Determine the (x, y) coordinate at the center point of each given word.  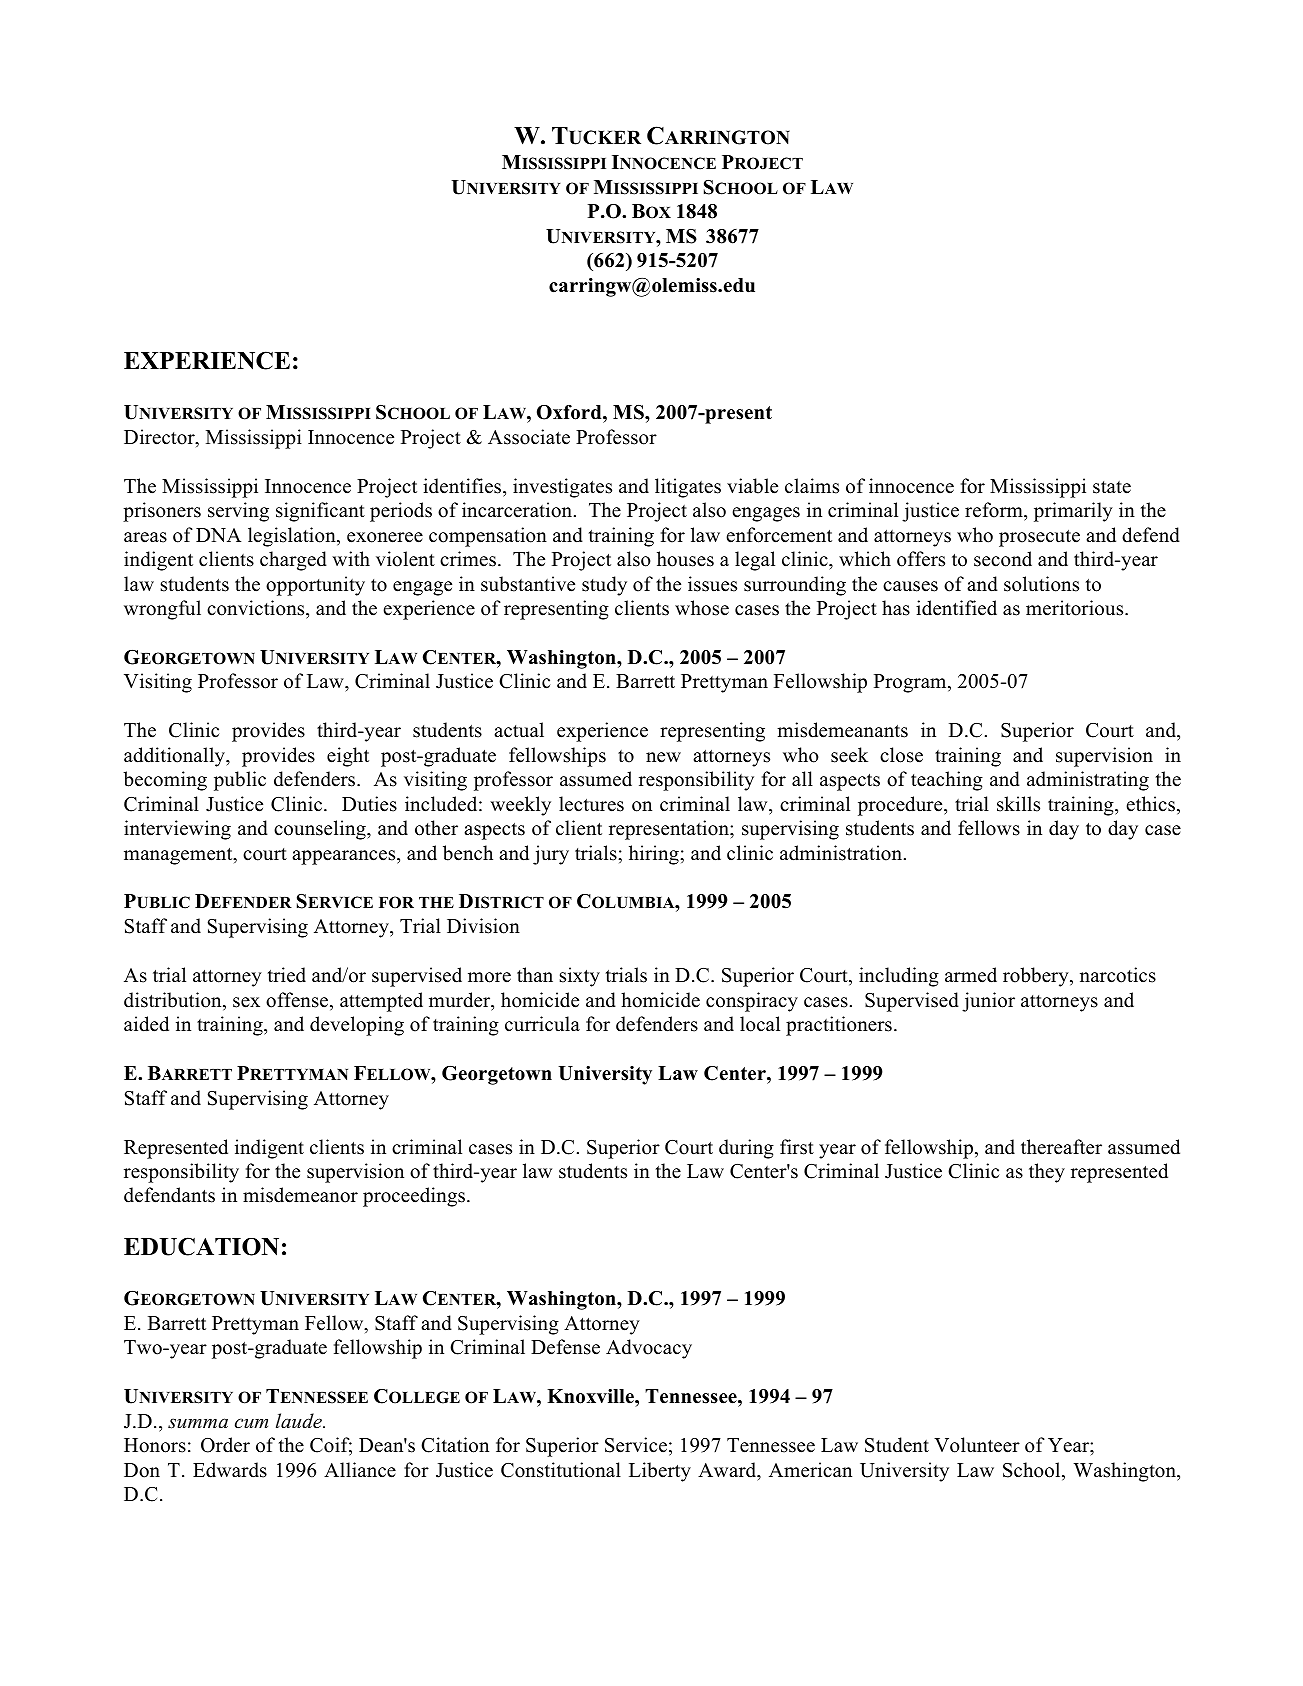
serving (238, 512)
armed (971, 975)
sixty (580, 977)
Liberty (660, 1472)
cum (251, 1423)
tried (287, 975)
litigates (688, 488)
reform (995, 510)
